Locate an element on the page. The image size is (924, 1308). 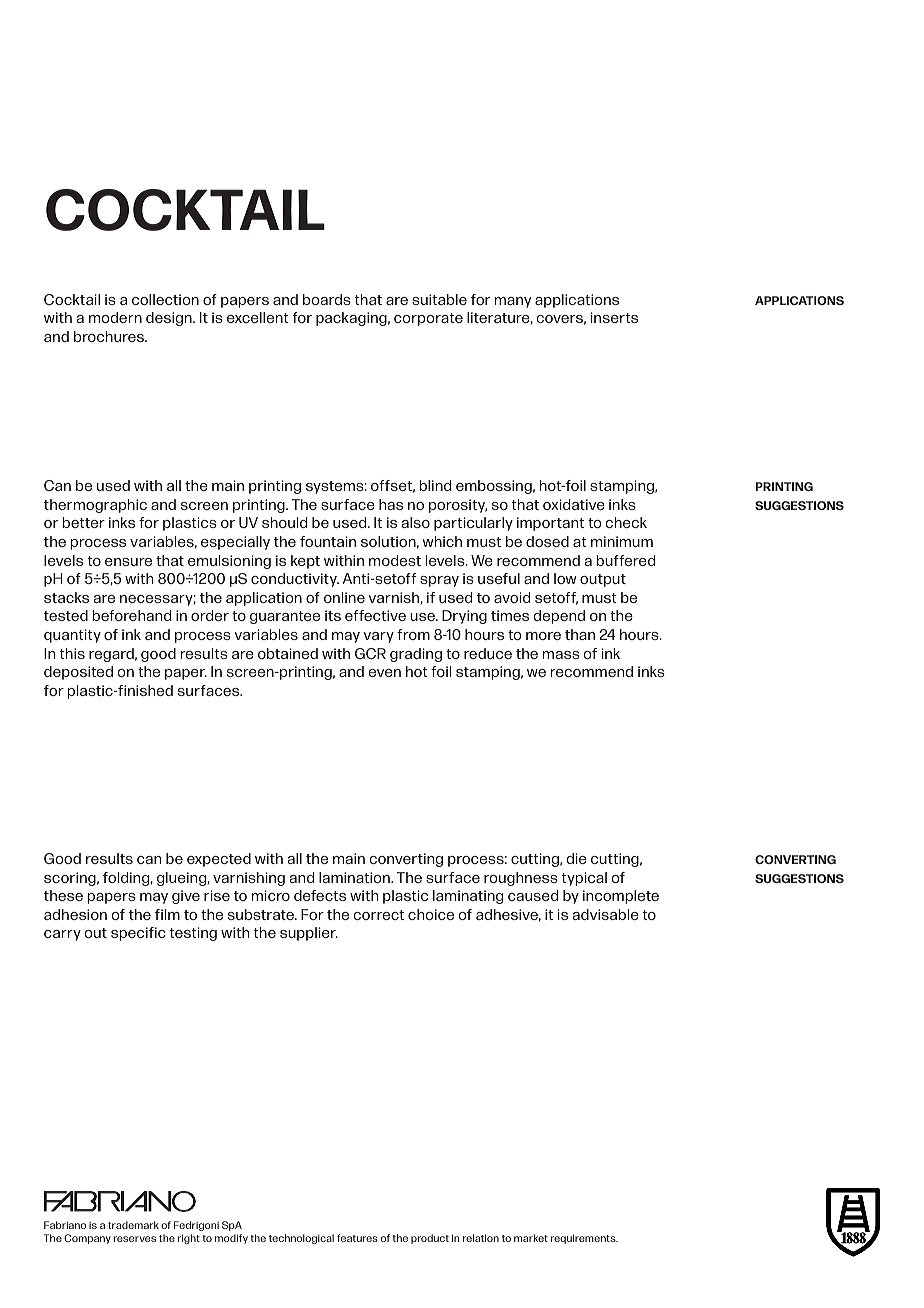
modern is located at coordinates (115, 317).
